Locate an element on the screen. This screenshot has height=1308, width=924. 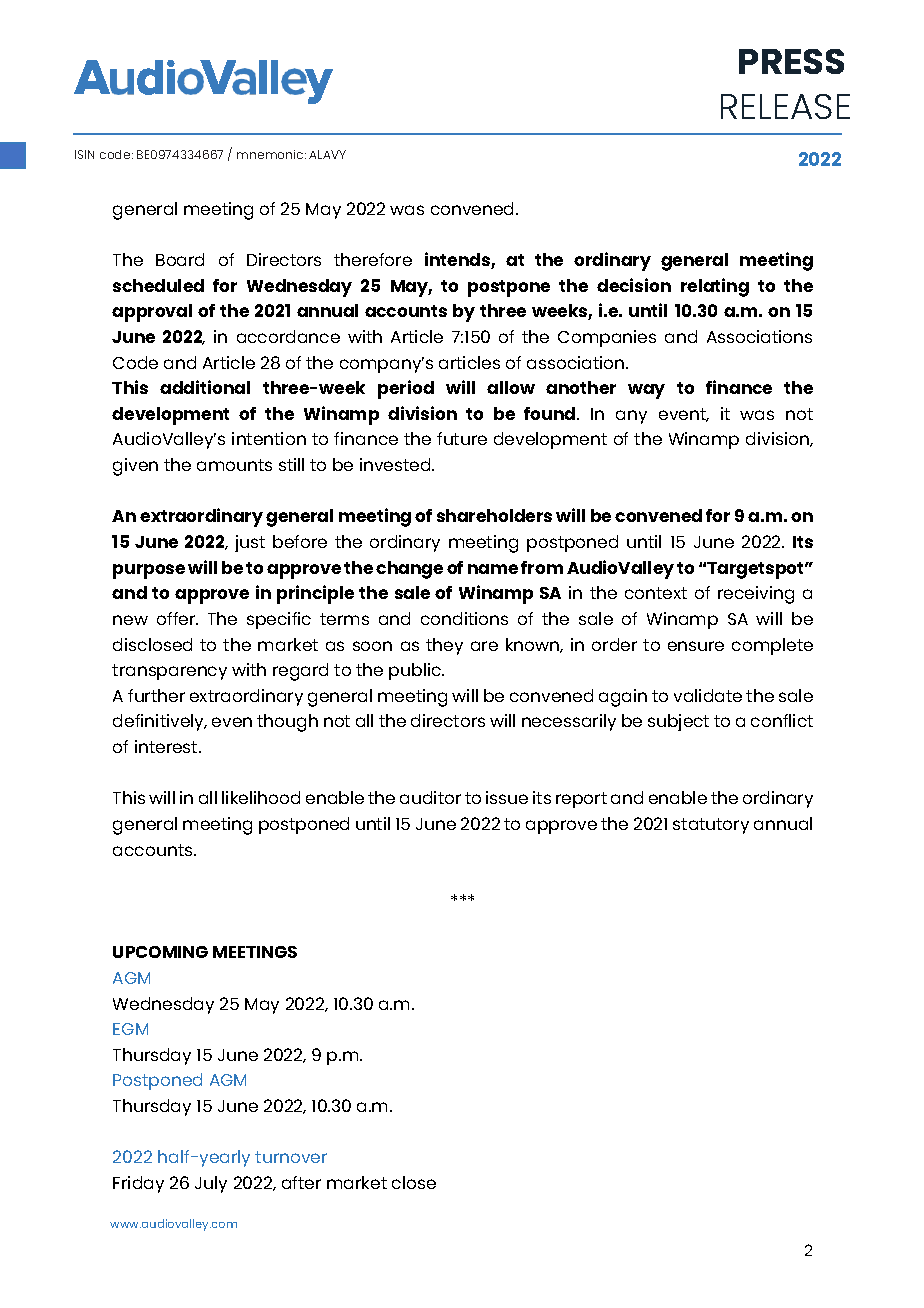
future is located at coordinates (462, 438).
